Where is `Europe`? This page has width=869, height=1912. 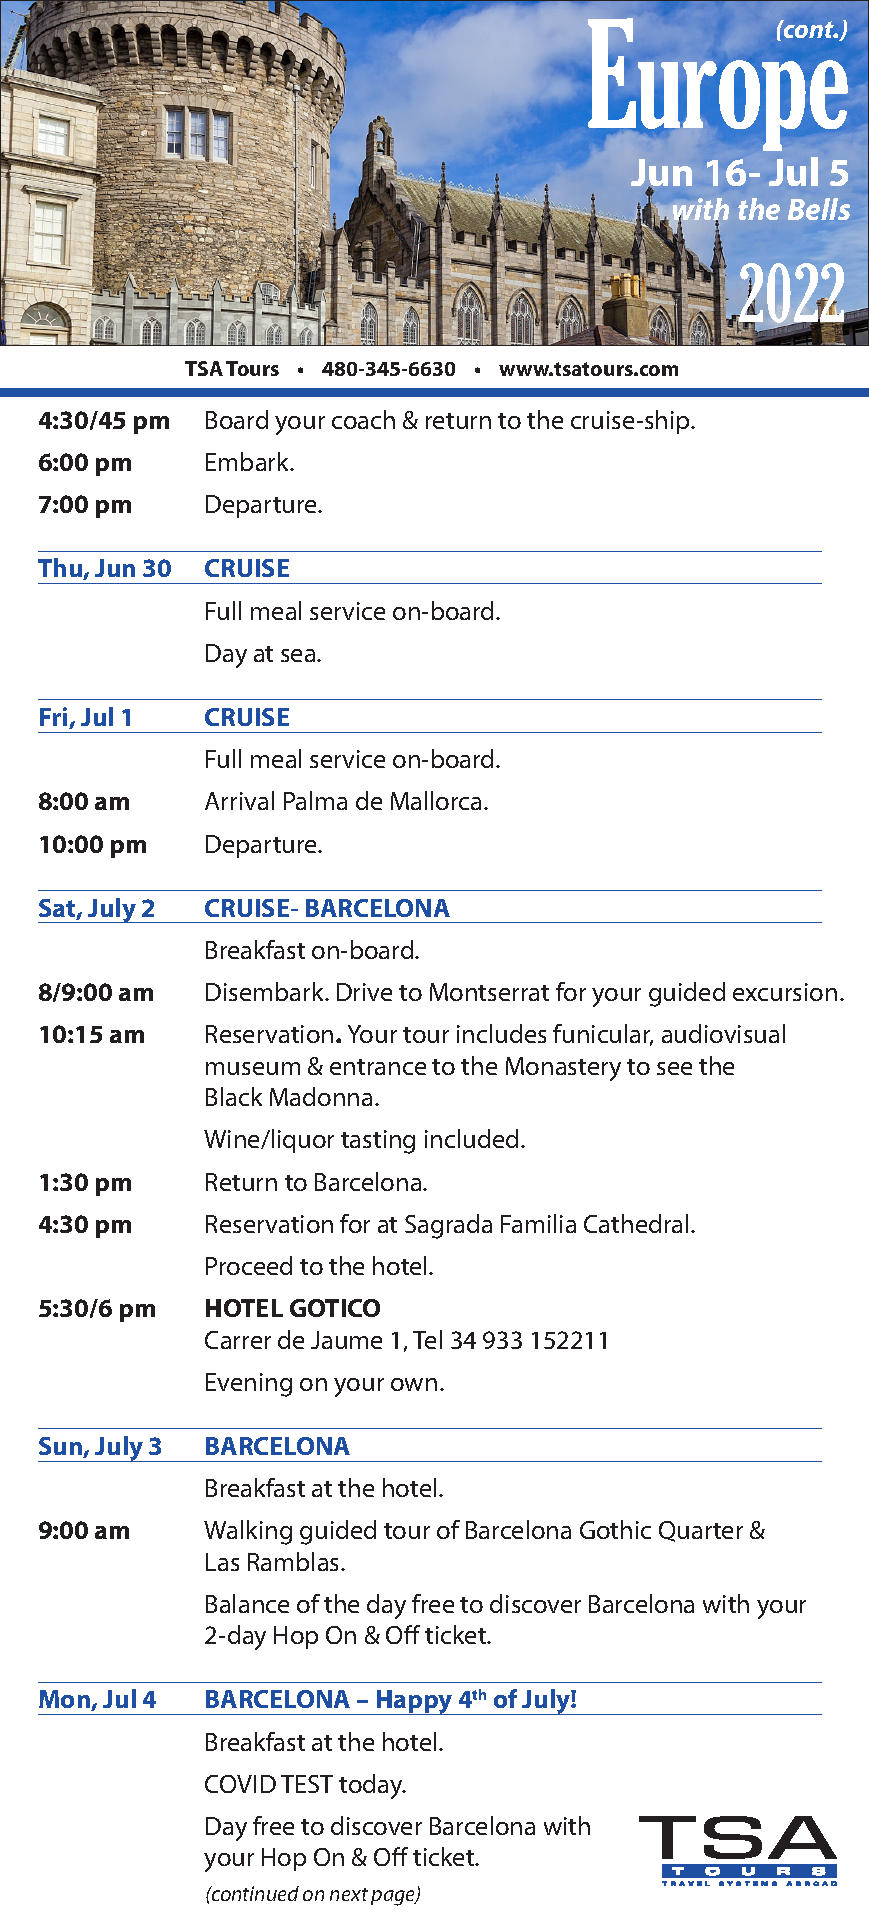 Europe is located at coordinates (718, 84).
